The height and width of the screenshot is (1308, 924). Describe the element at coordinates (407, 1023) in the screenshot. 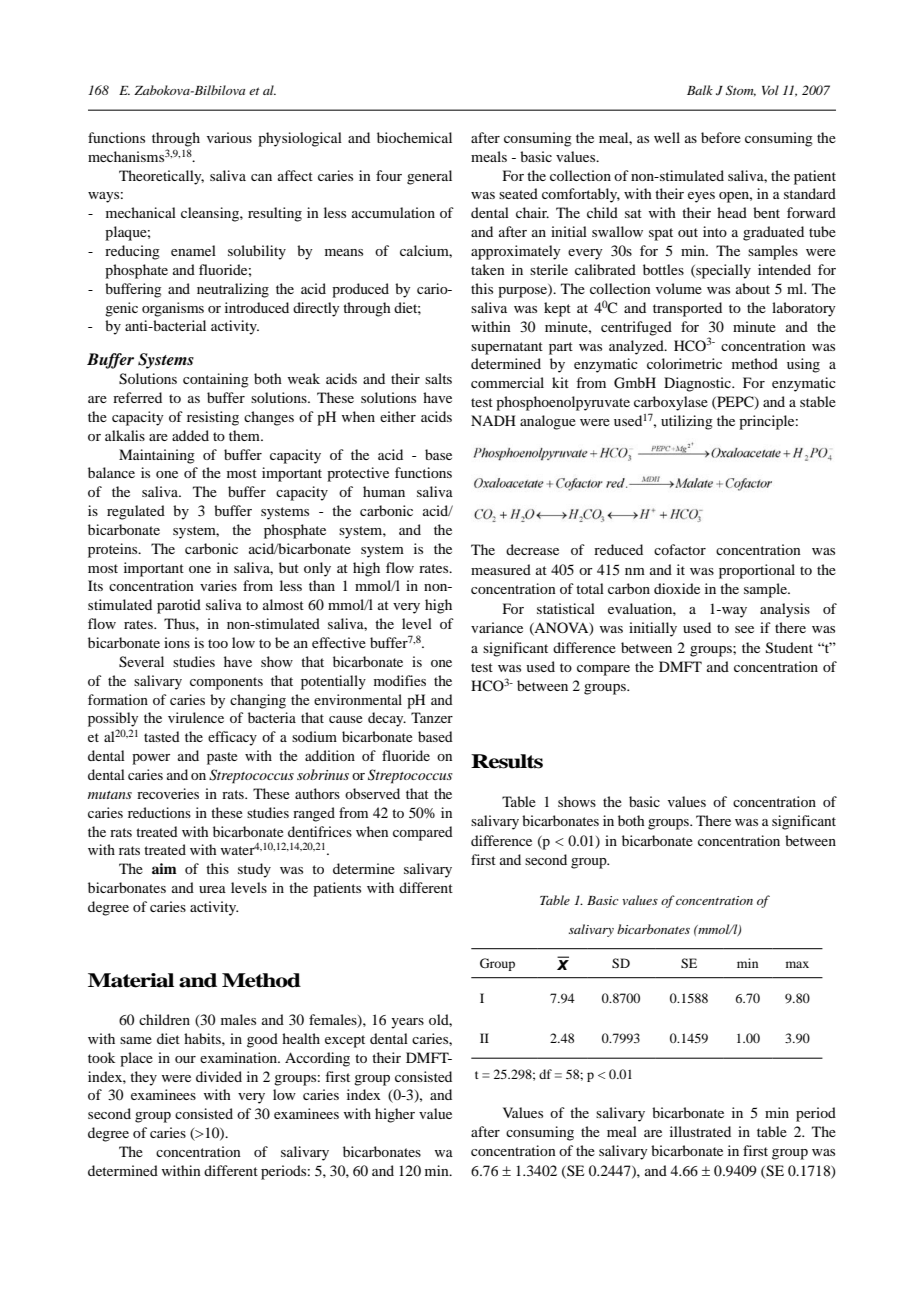

I see `years` at that location.
